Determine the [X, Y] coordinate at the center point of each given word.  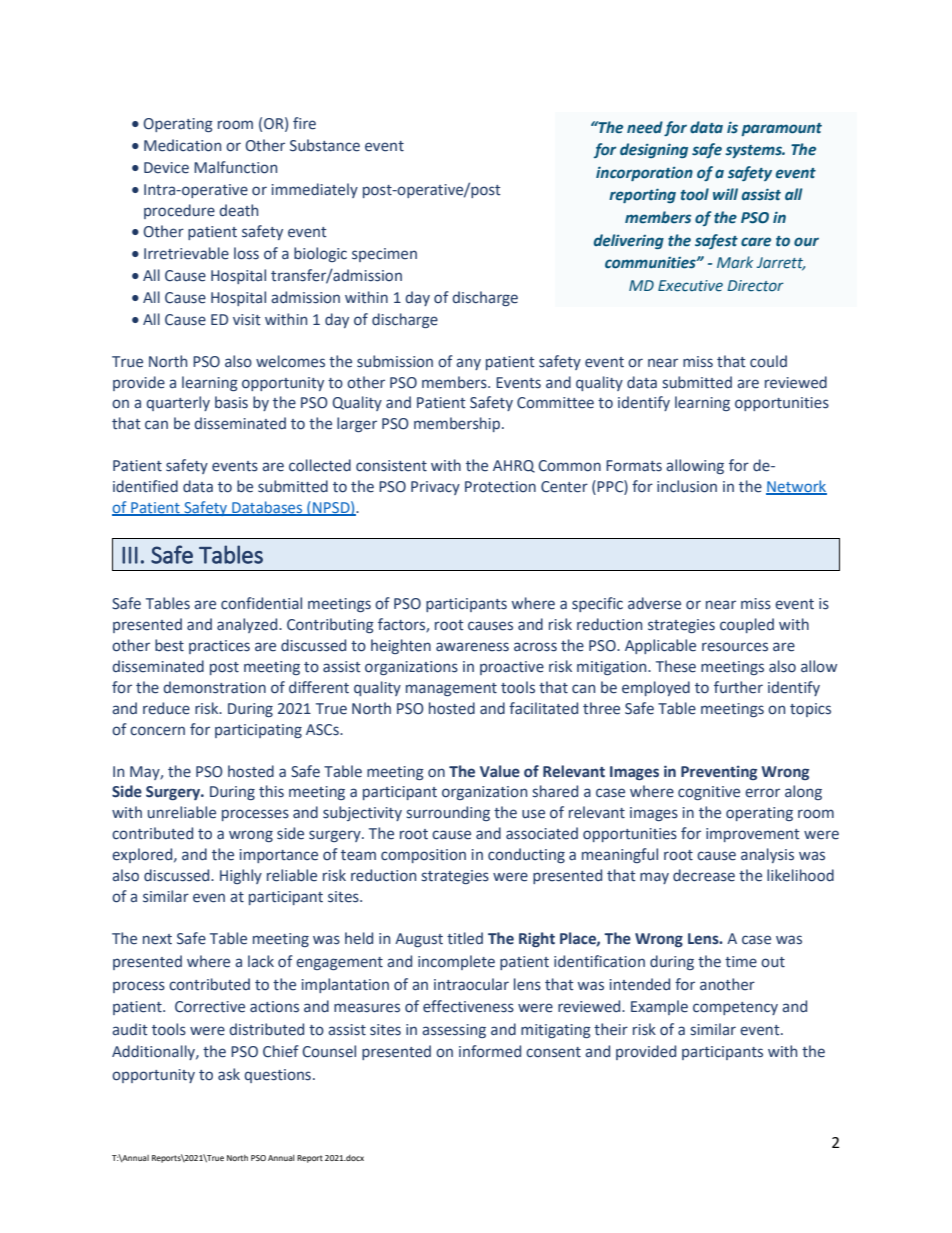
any [468, 364]
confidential [261, 603]
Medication [182, 145]
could [768, 361]
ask [229, 1074]
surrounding [448, 813]
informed [490, 1051]
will [725, 194]
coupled [747, 625]
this [271, 791]
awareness [472, 647]
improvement [753, 835]
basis [231, 402]
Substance [325, 145]
